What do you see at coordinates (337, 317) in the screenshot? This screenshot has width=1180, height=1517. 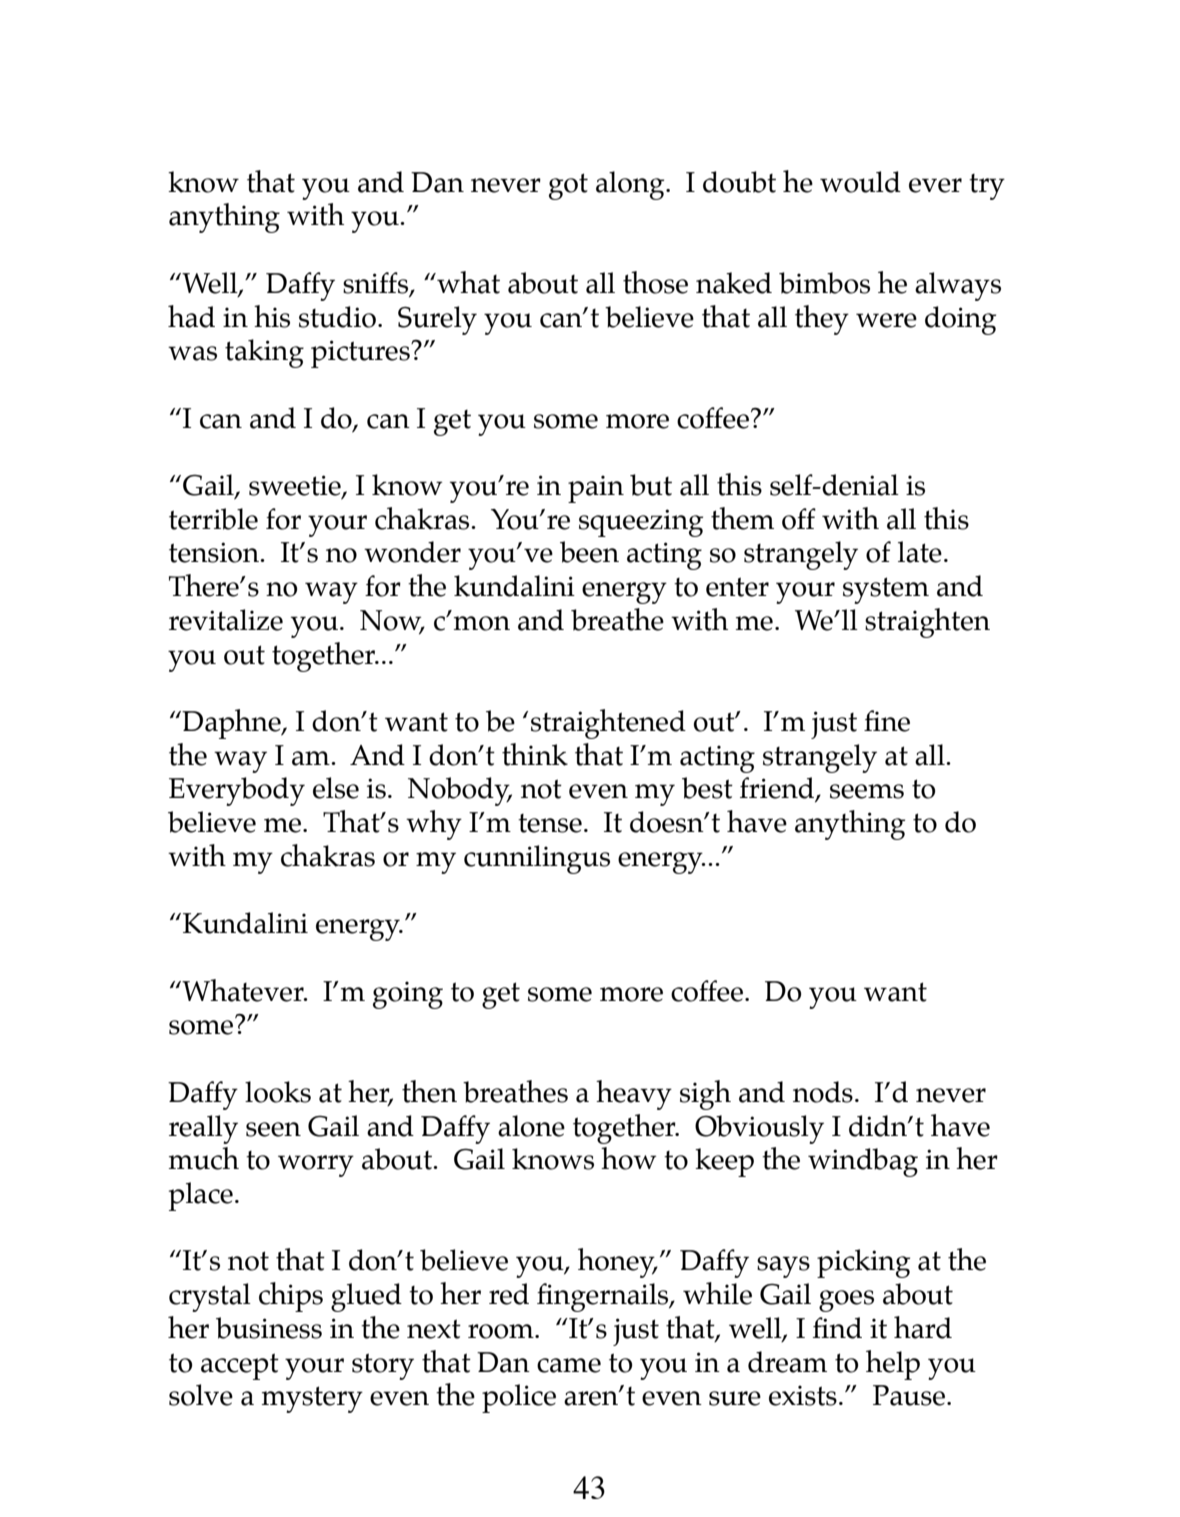 I see `studio` at bounding box center [337, 317].
